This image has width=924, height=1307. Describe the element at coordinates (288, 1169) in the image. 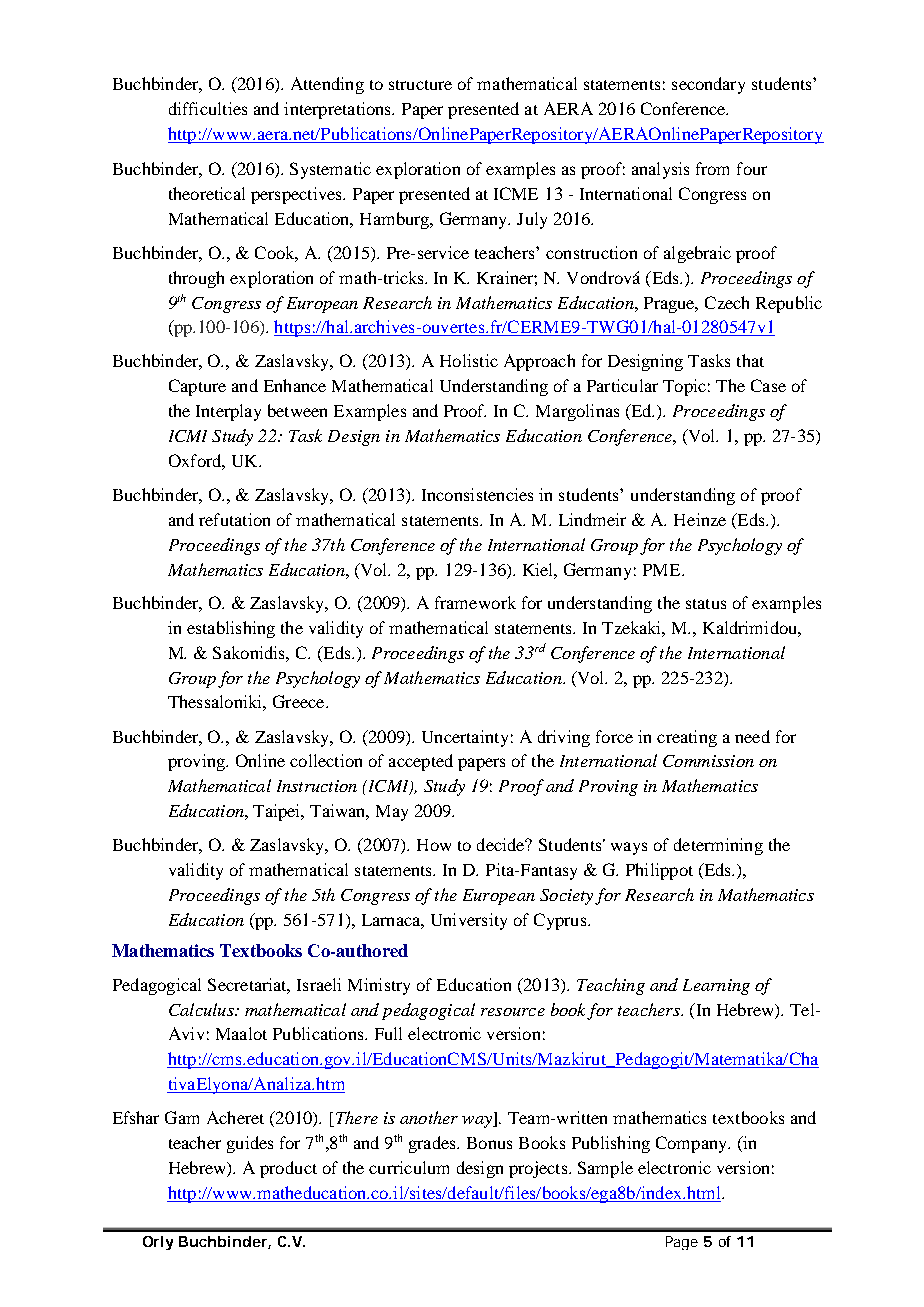

I see `product` at that location.
